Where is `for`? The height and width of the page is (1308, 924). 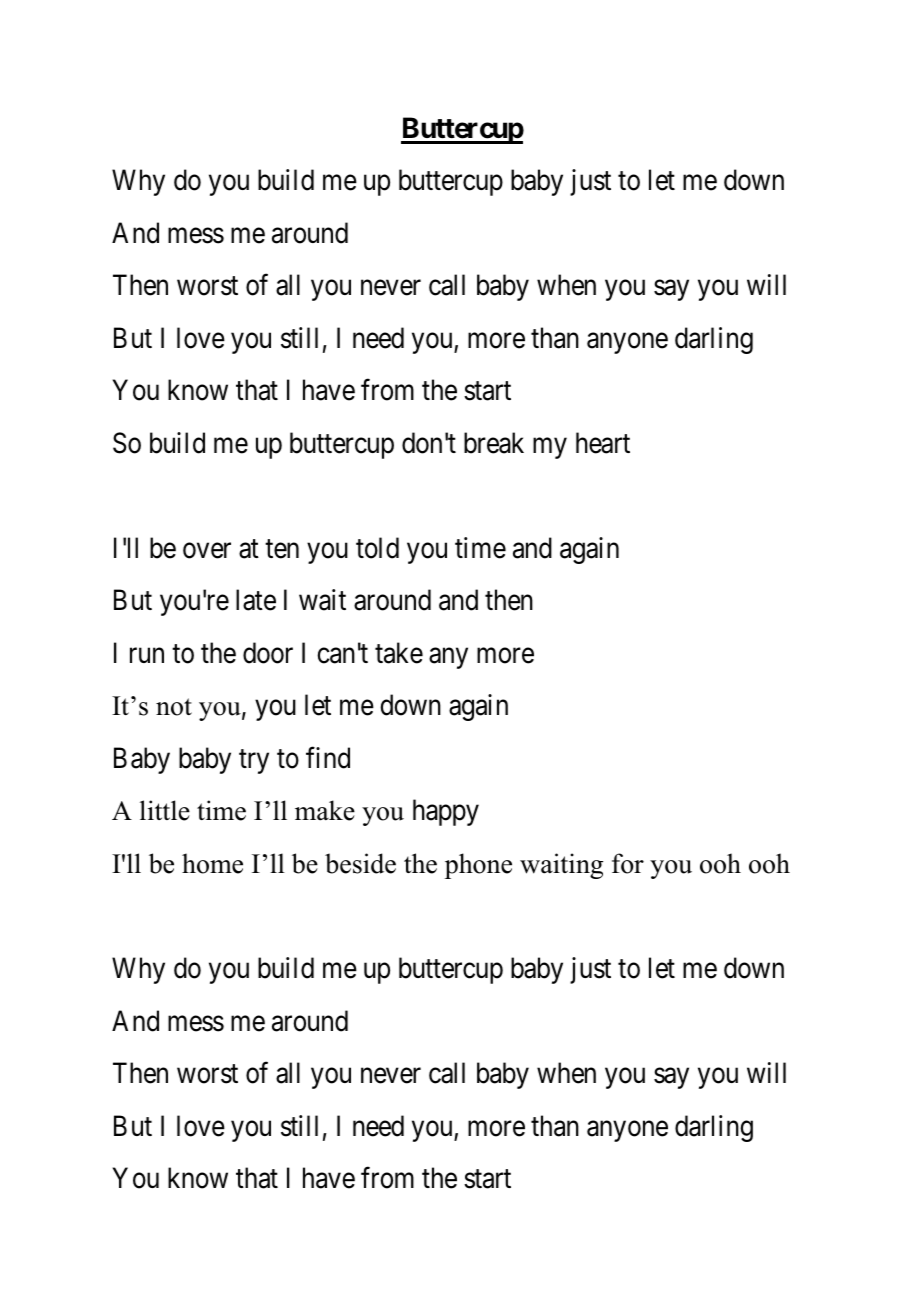 for is located at coordinates (628, 863).
